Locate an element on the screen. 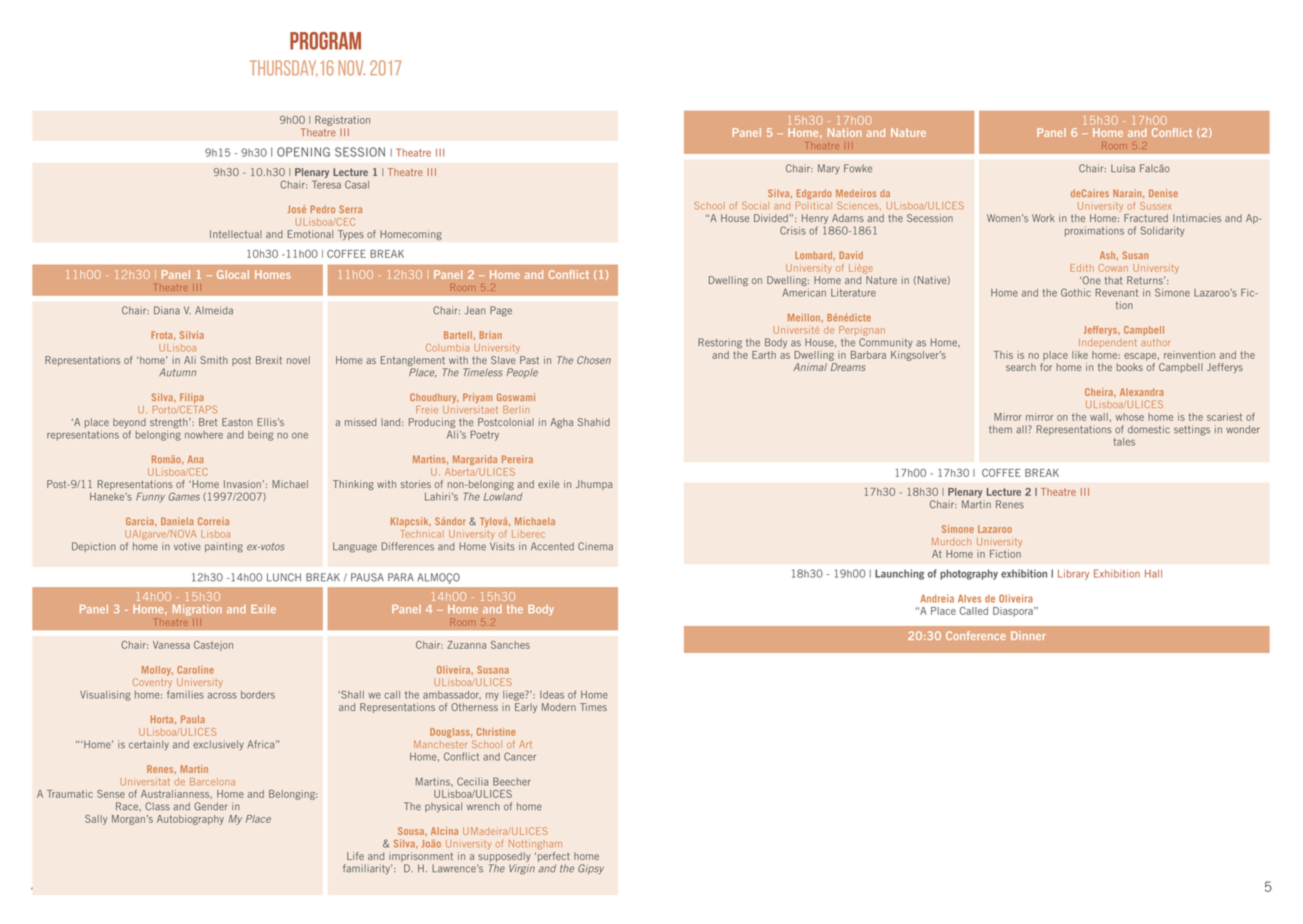 This screenshot has width=1303, height=924. Denise is located at coordinates (1163, 193).
